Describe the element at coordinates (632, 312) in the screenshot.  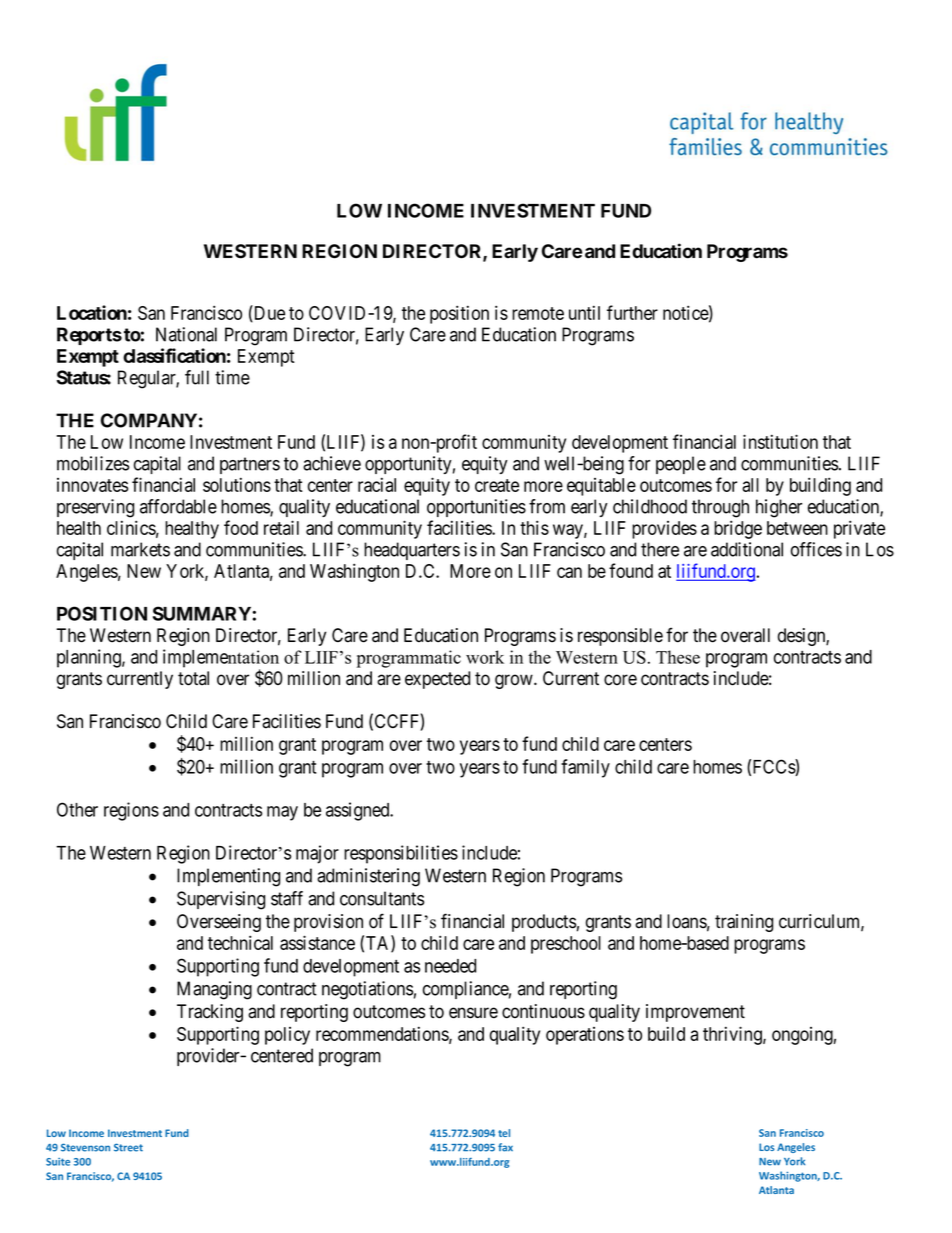
I see `further` at that location.
